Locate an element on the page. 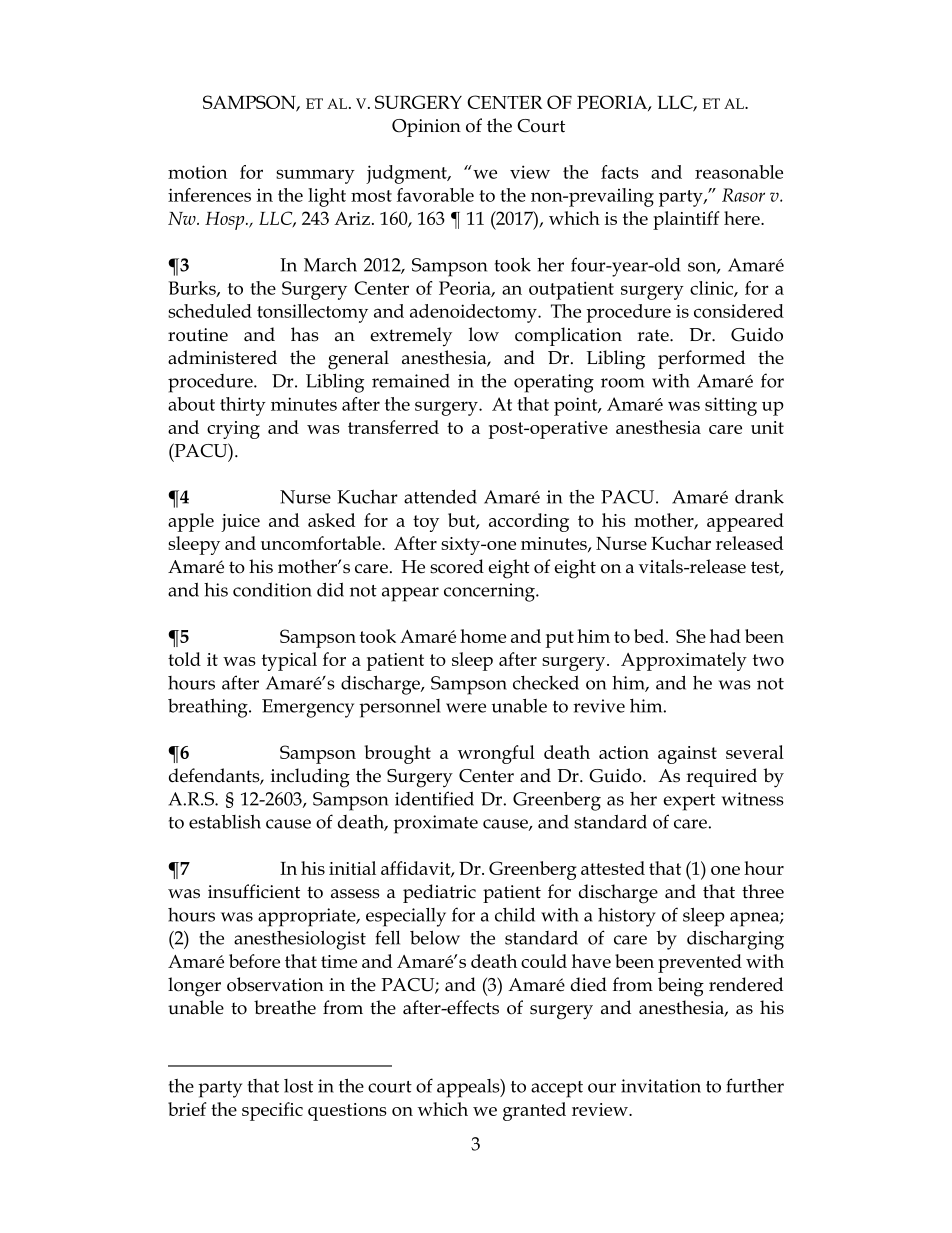 The height and width of the document is (1233, 952). motion is located at coordinates (197, 172).
